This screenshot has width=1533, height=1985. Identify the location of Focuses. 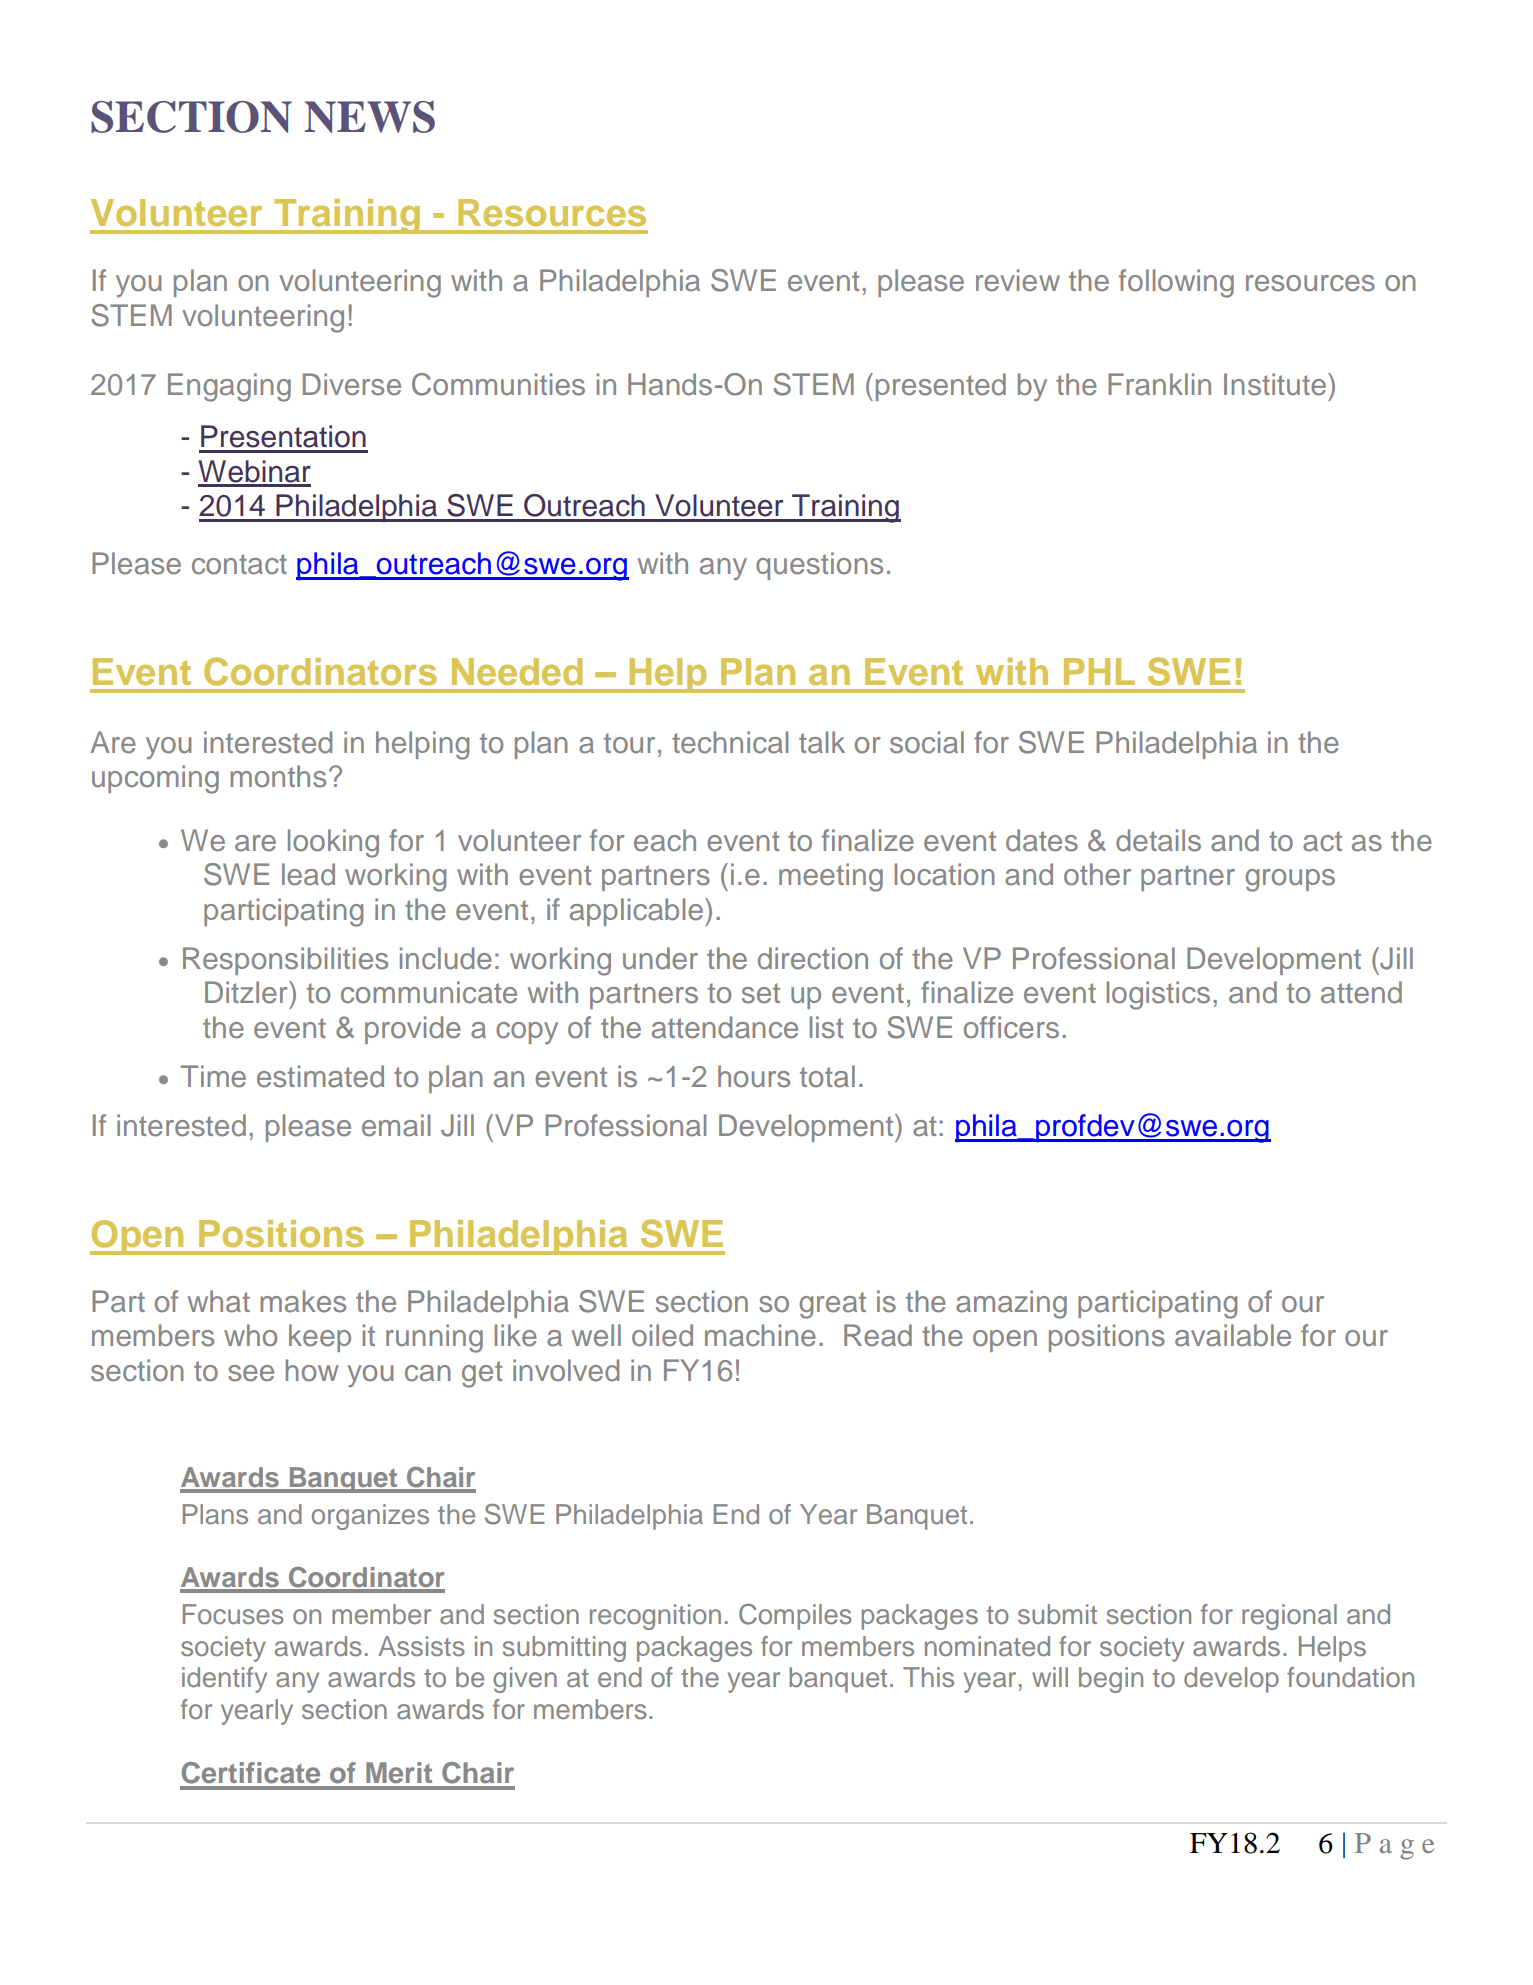
(233, 1614).
